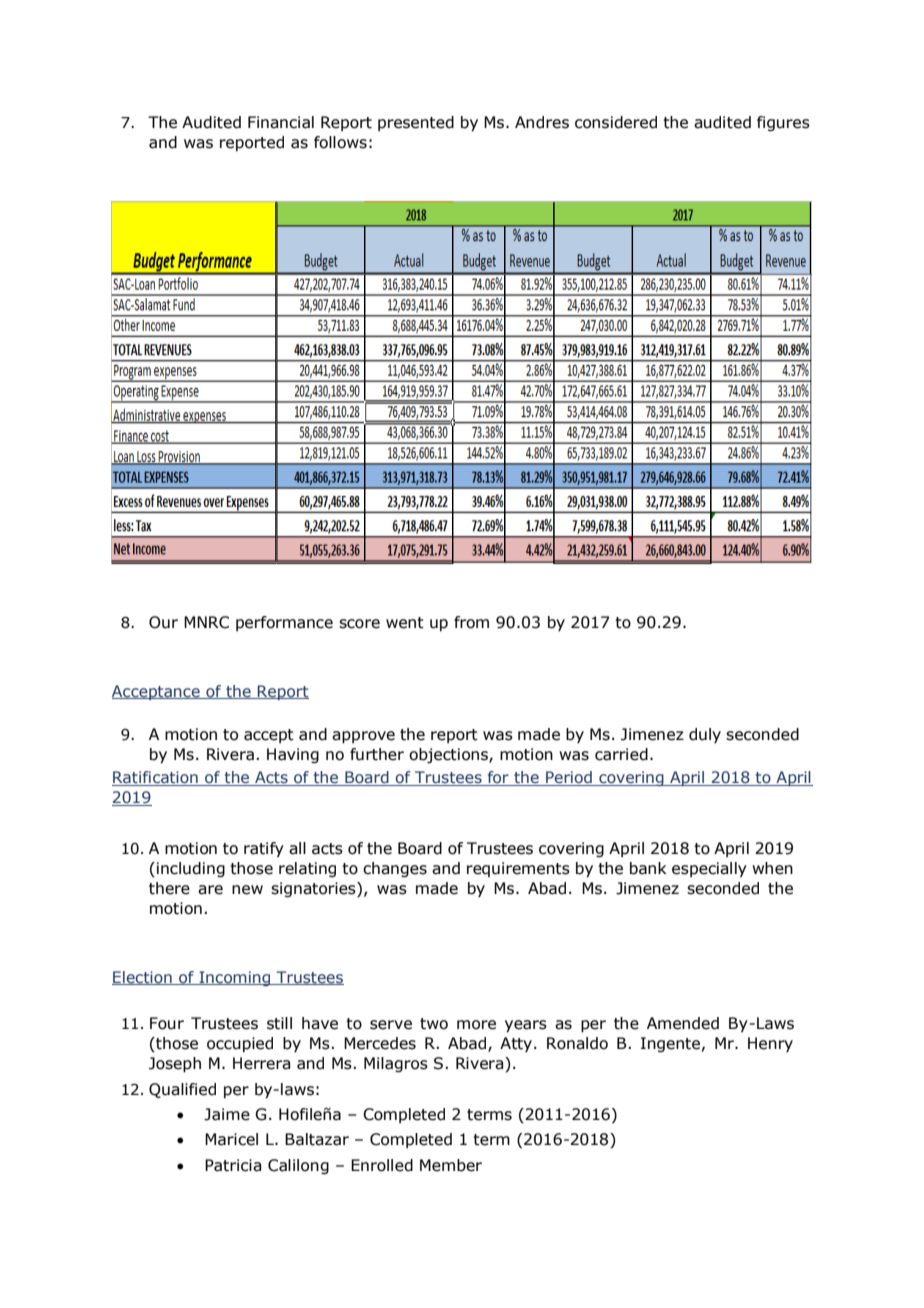  Describe the element at coordinates (281, 122) in the screenshot. I see `Financial` at that location.
